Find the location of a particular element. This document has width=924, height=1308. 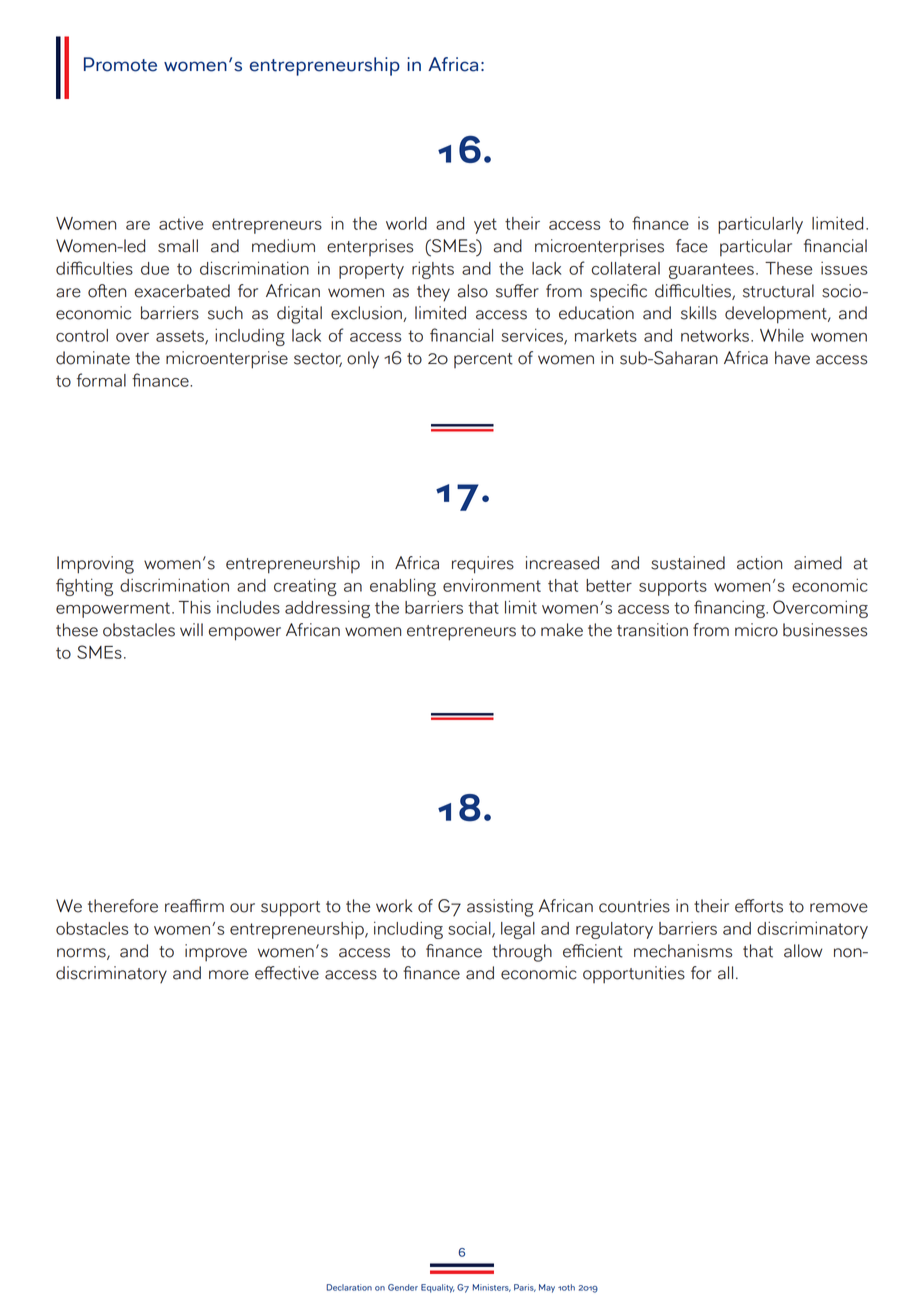

have is located at coordinates (792, 358).
